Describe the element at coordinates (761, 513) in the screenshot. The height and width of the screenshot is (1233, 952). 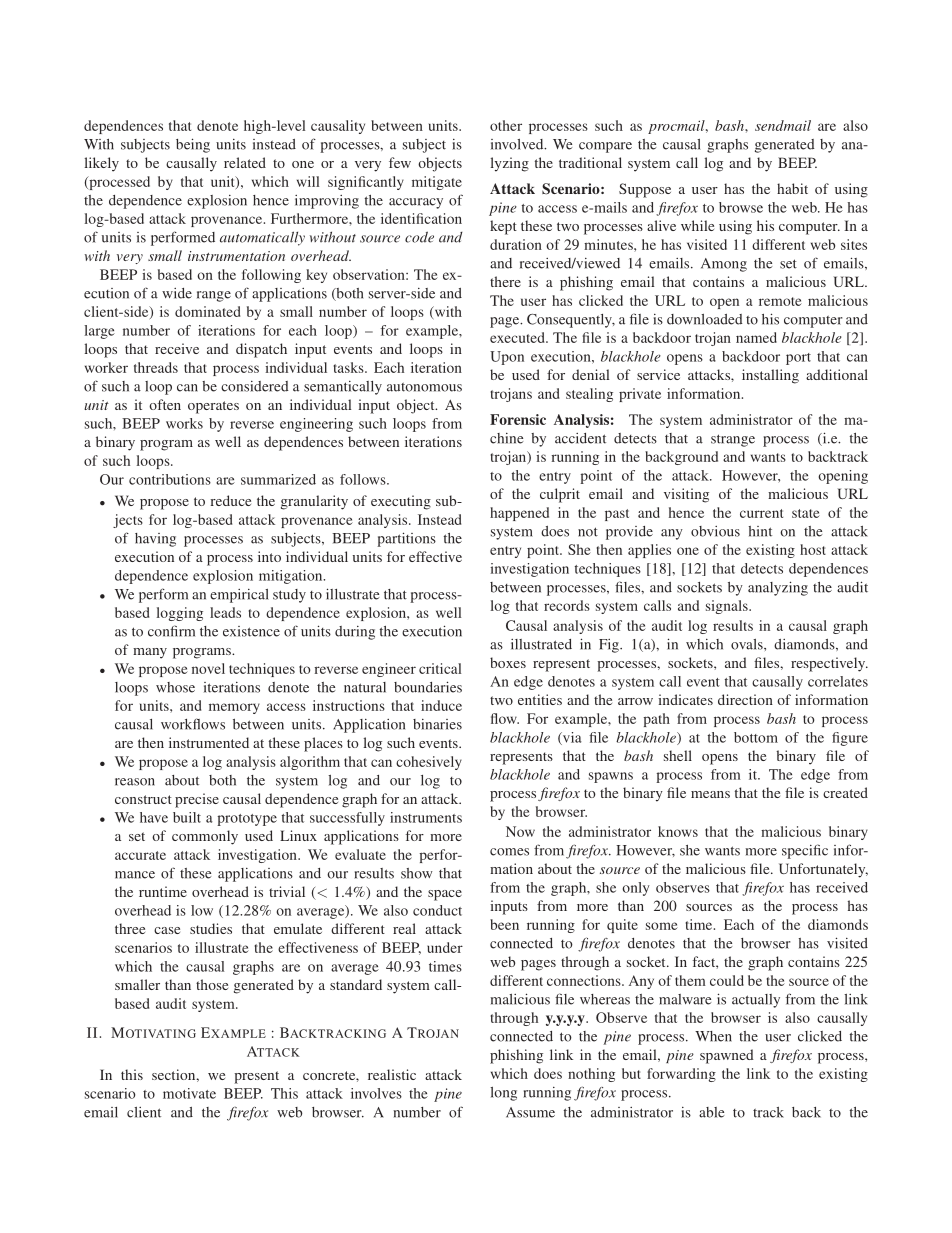
I see `current` at that location.
